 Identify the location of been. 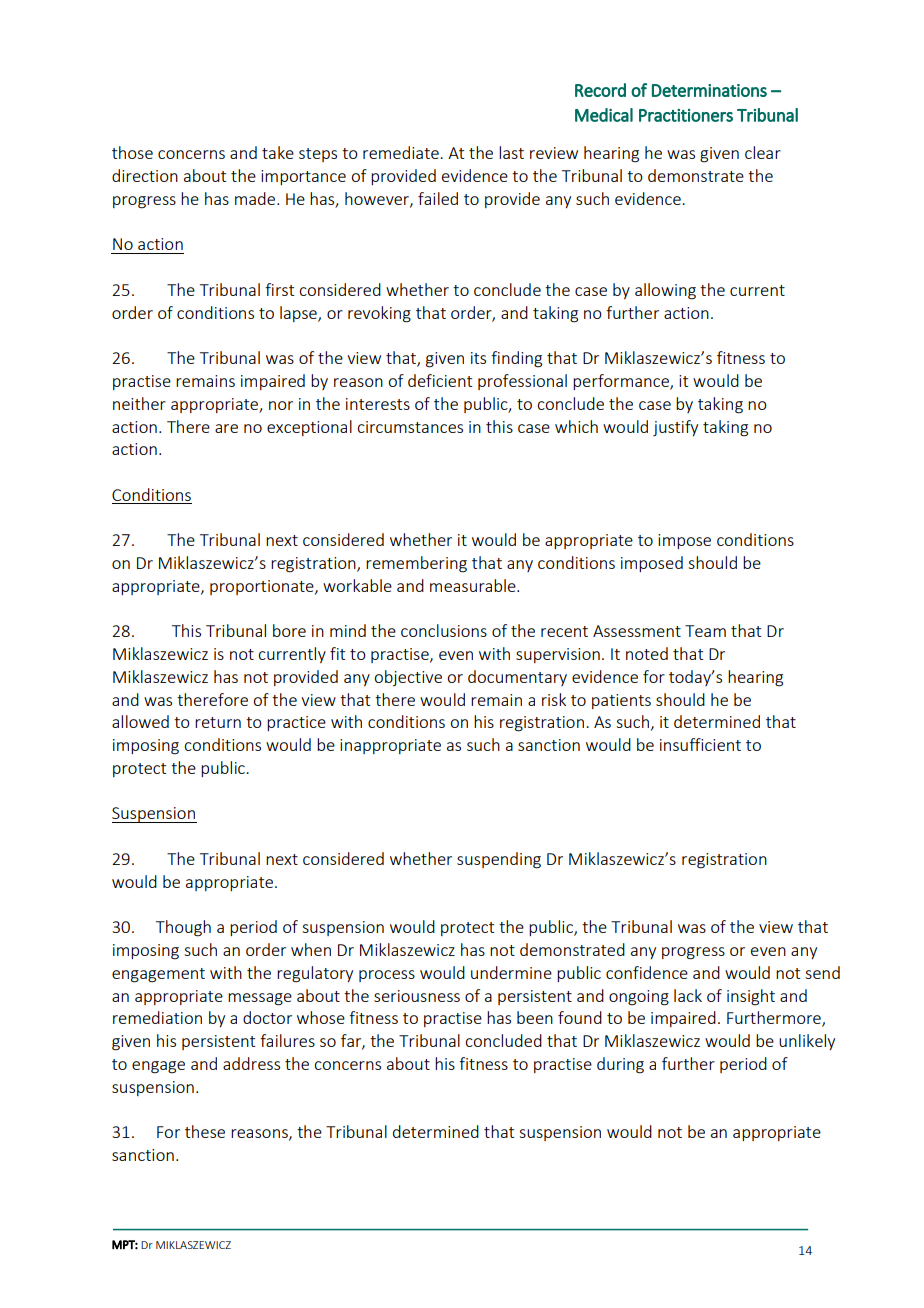
(535, 1017).
